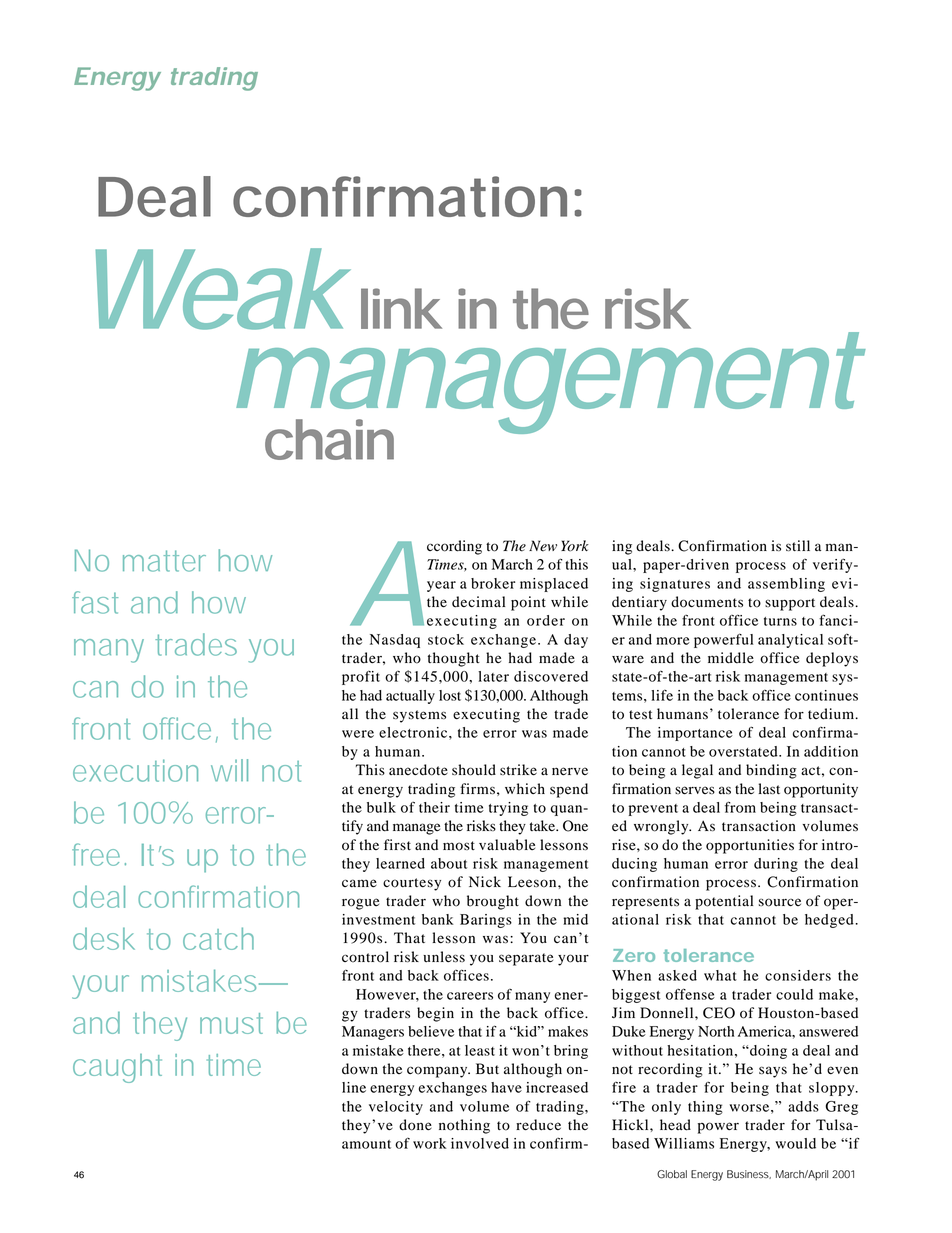 Image resolution: width=952 pixels, height=1233 pixels. What do you see at coordinates (480, 1143) in the screenshot?
I see `involved` at bounding box center [480, 1143].
